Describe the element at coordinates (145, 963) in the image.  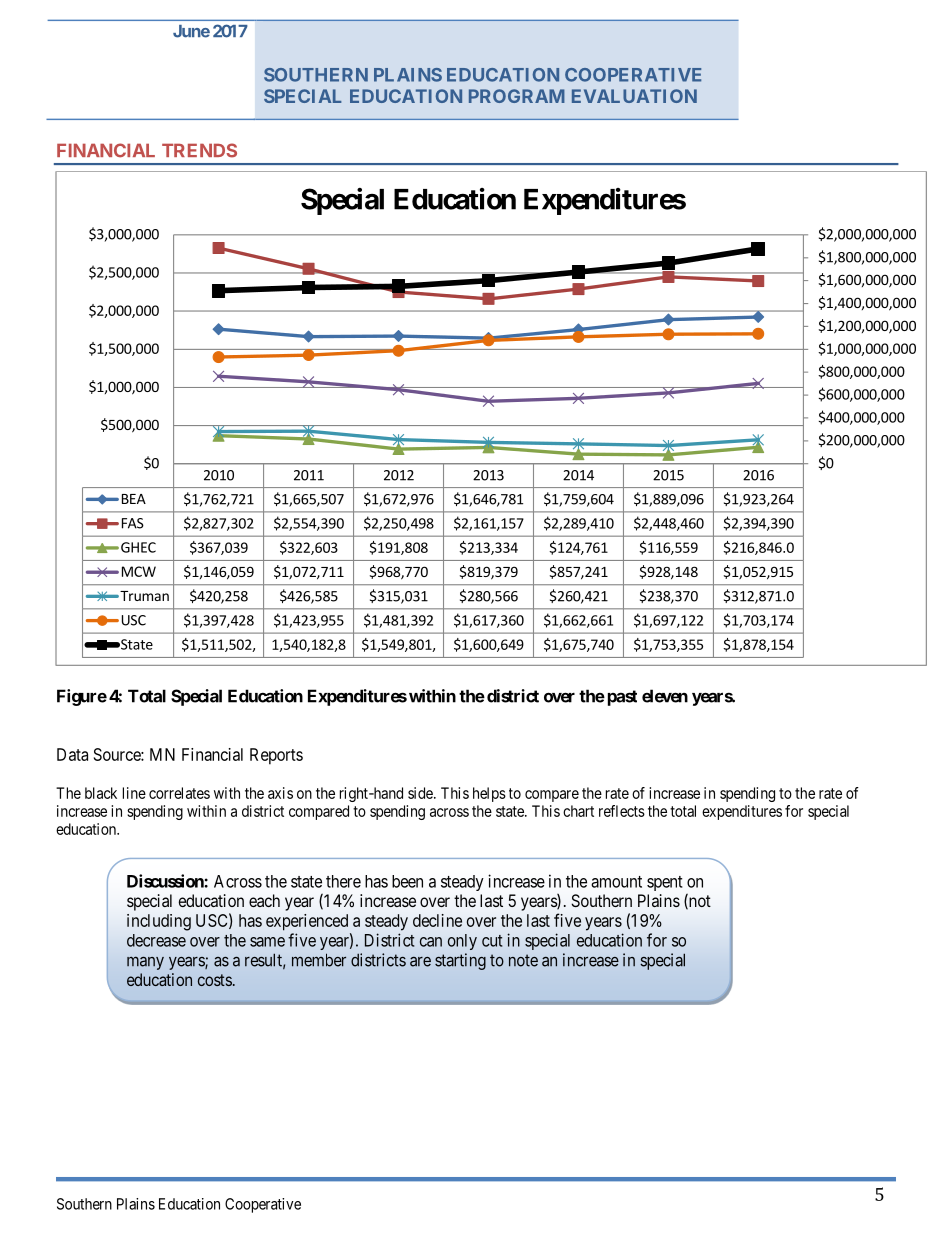
I see `many` at that location.
